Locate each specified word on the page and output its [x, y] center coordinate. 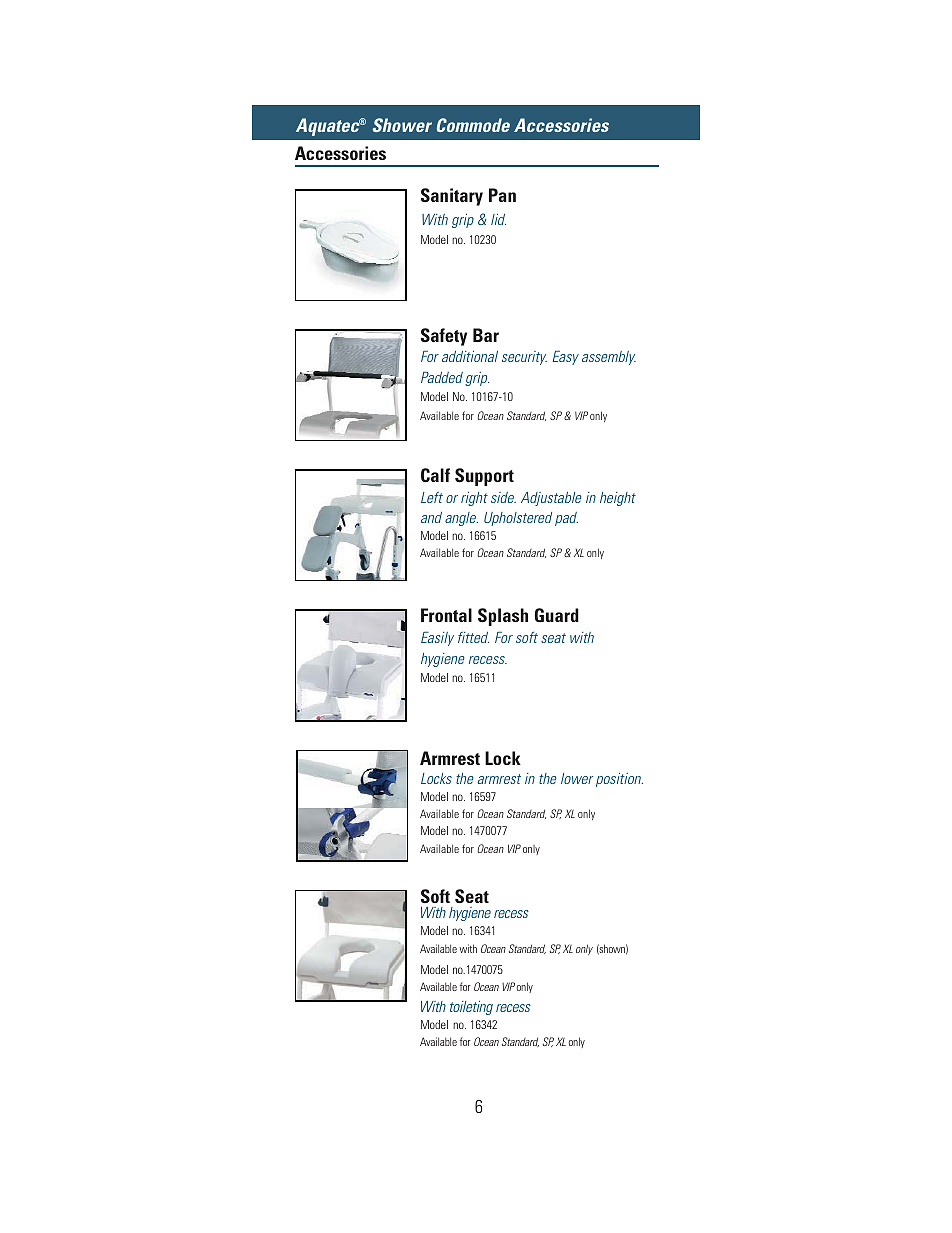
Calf [435, 475]
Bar [486, 335]
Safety [444, 337]
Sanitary [452, 197]
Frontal [446, 615]
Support [484, 477]
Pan [502, 195]
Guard [557, 615]
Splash [503, 617]
